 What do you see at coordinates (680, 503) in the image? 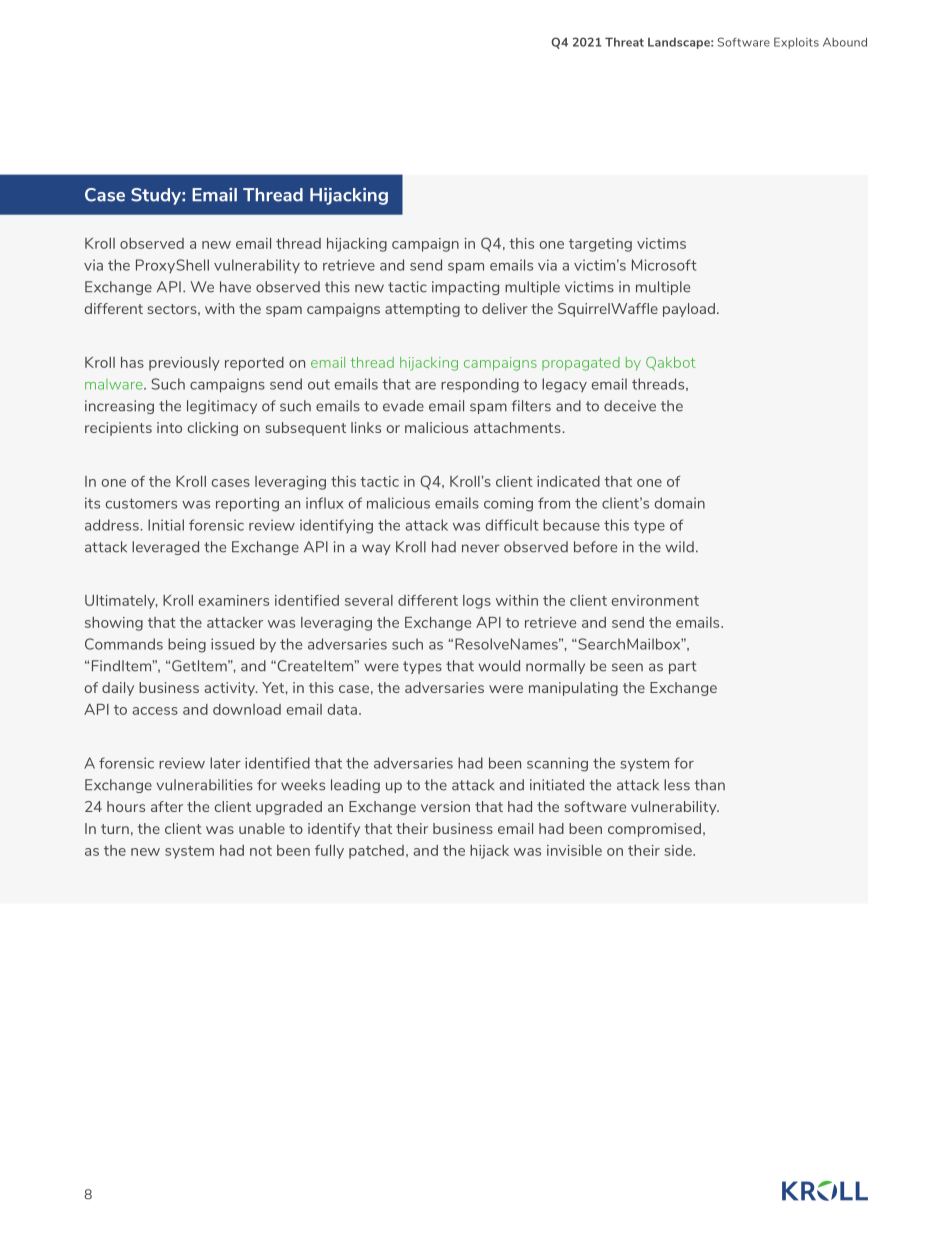
I see `domain` at bounding box center [680, 503].
